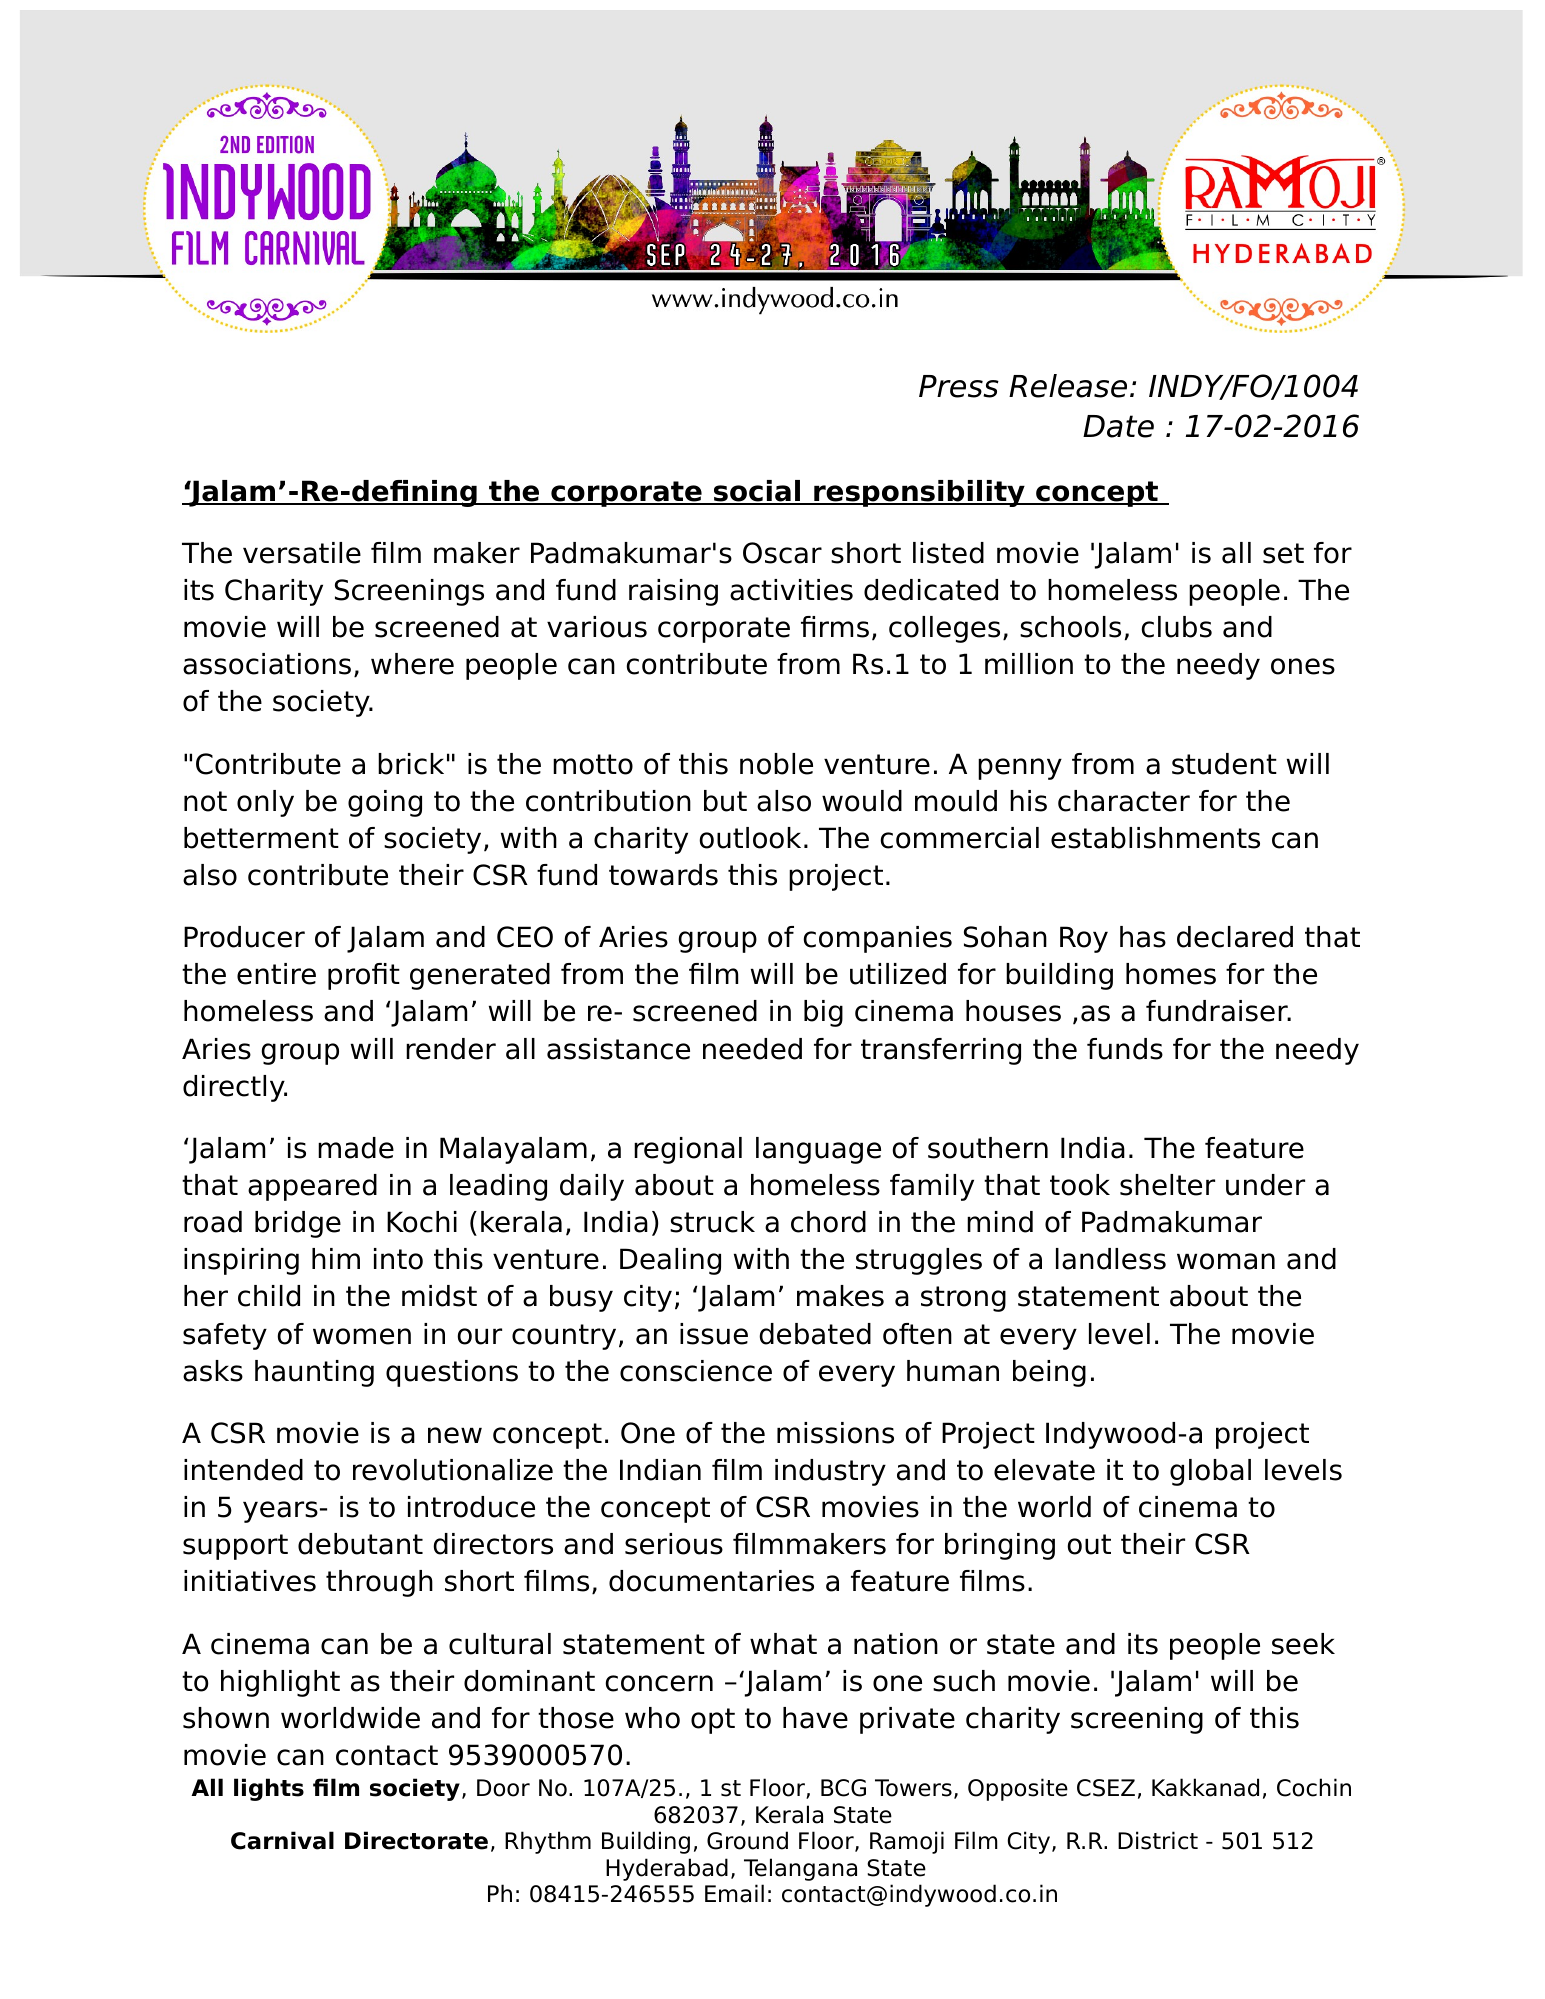  Describe the element at coordinates (302, 553) in the screenshot. I see `versatile` at that location.
